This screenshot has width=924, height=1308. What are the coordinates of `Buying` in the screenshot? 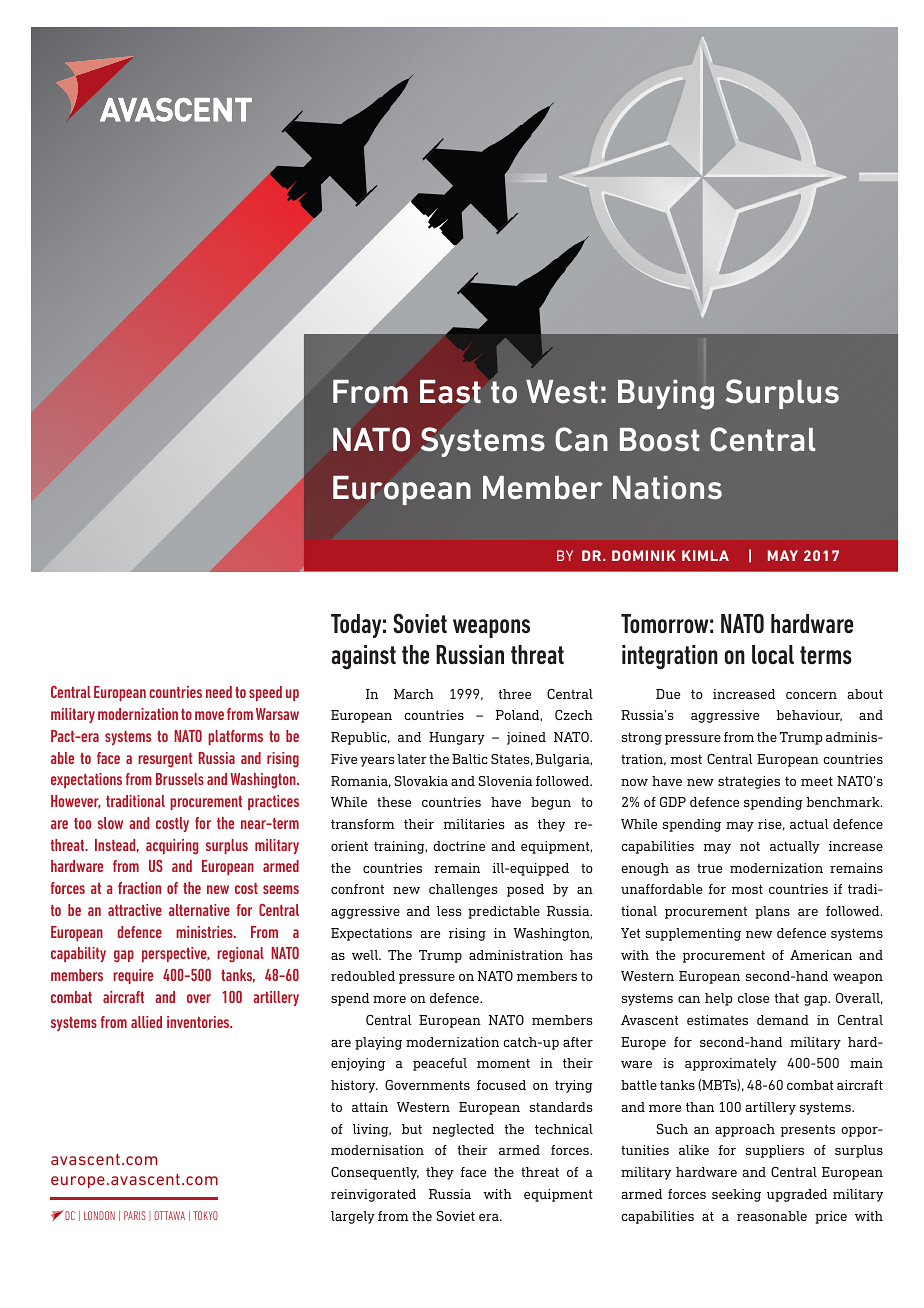 It's located at (666, 395).
